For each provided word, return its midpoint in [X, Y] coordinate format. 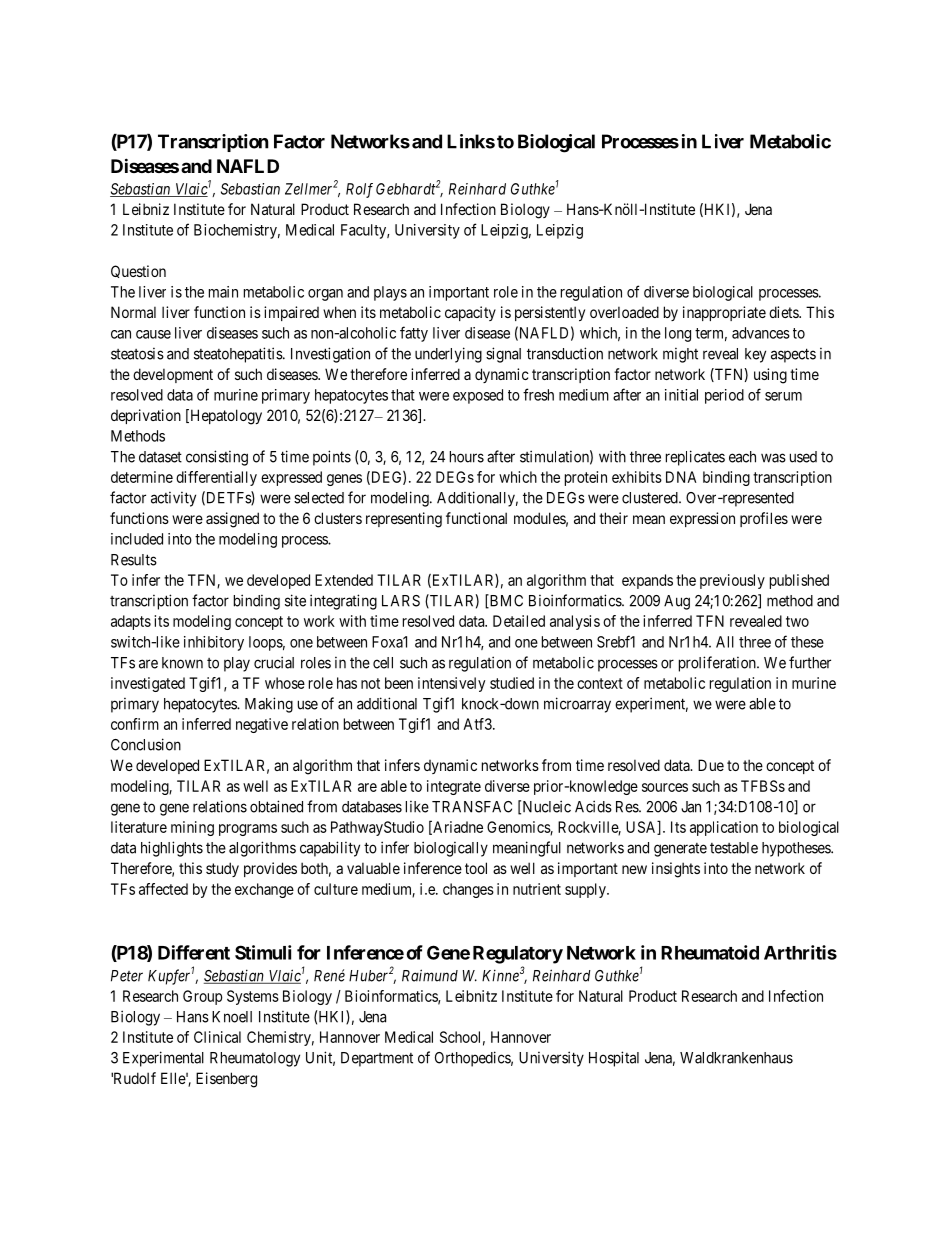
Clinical [217, 1037]
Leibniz [146, 209]
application [724, 828]
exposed [478, 396]
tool [476, 868]
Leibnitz [471, 996]
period [724, 396]
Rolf [359, 190]
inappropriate [724, 313]
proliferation [718, 664]
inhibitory [214, 643]
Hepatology [225, 417]
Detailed [519, 621]
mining [192, 828]
